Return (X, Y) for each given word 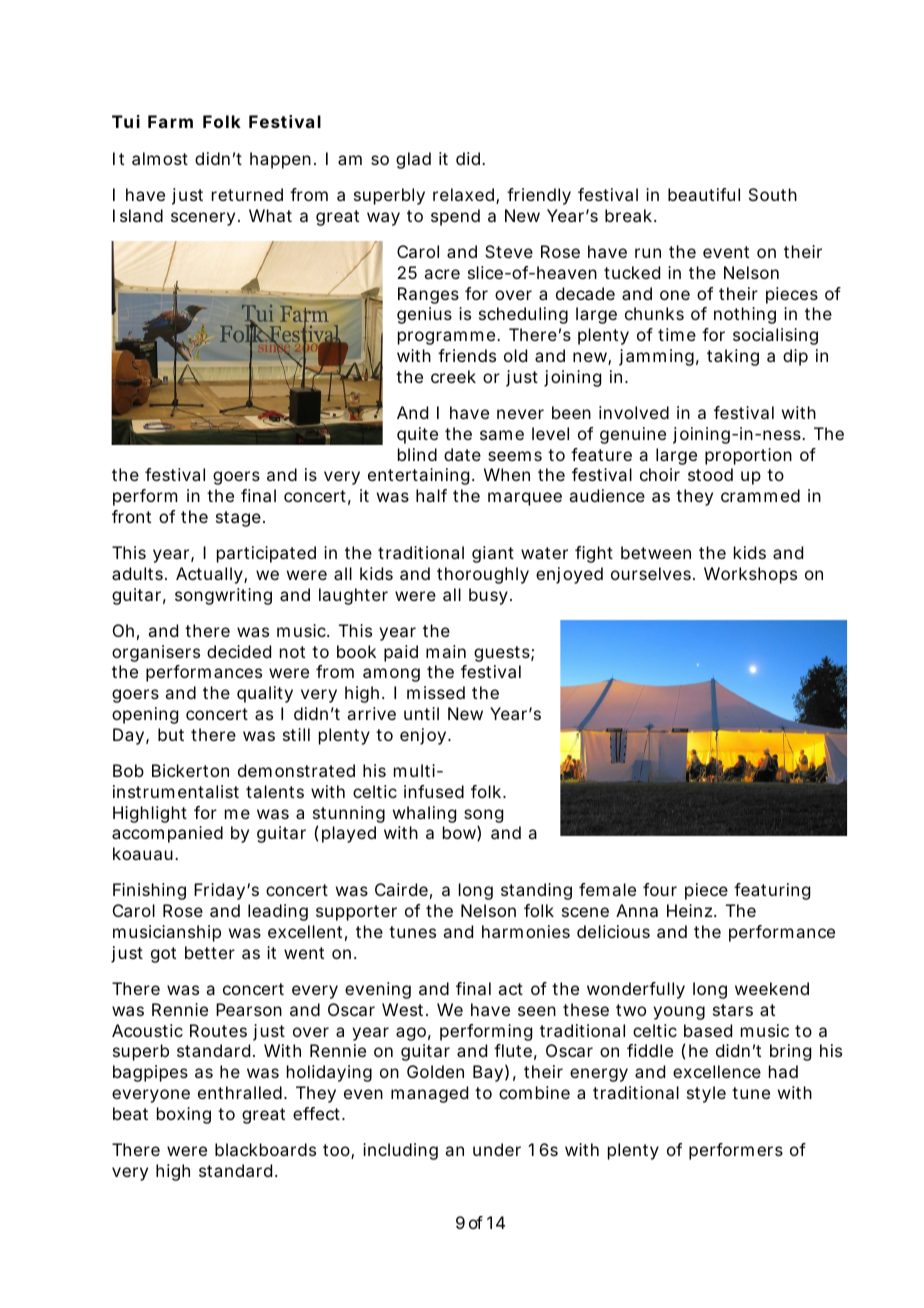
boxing (184, 1115)
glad (413, 160)
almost (160, 158)
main (446, 651)
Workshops (750, 575)
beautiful (704, 194)
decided (239, 651)
